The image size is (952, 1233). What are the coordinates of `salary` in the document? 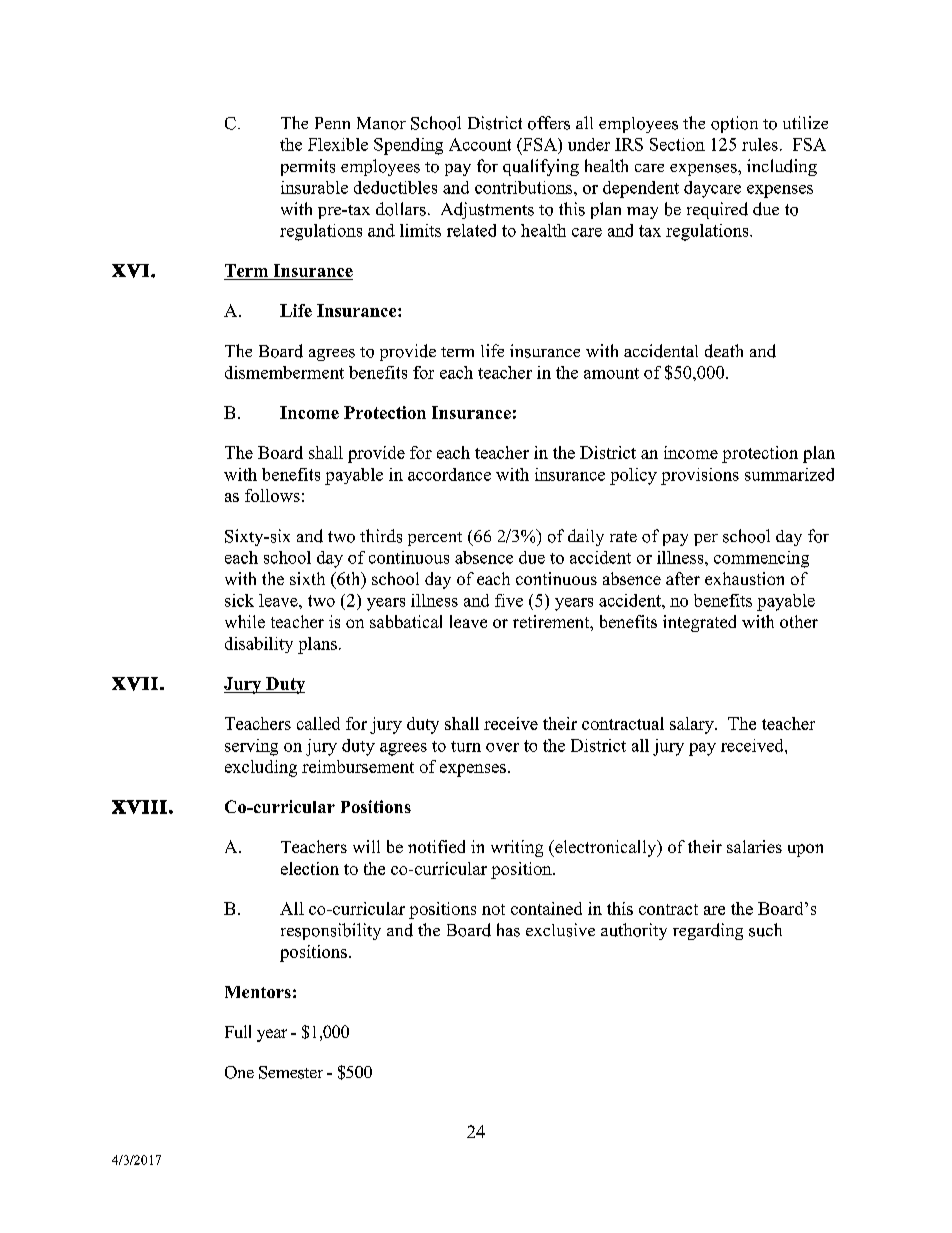 It's located at (693, 725).
